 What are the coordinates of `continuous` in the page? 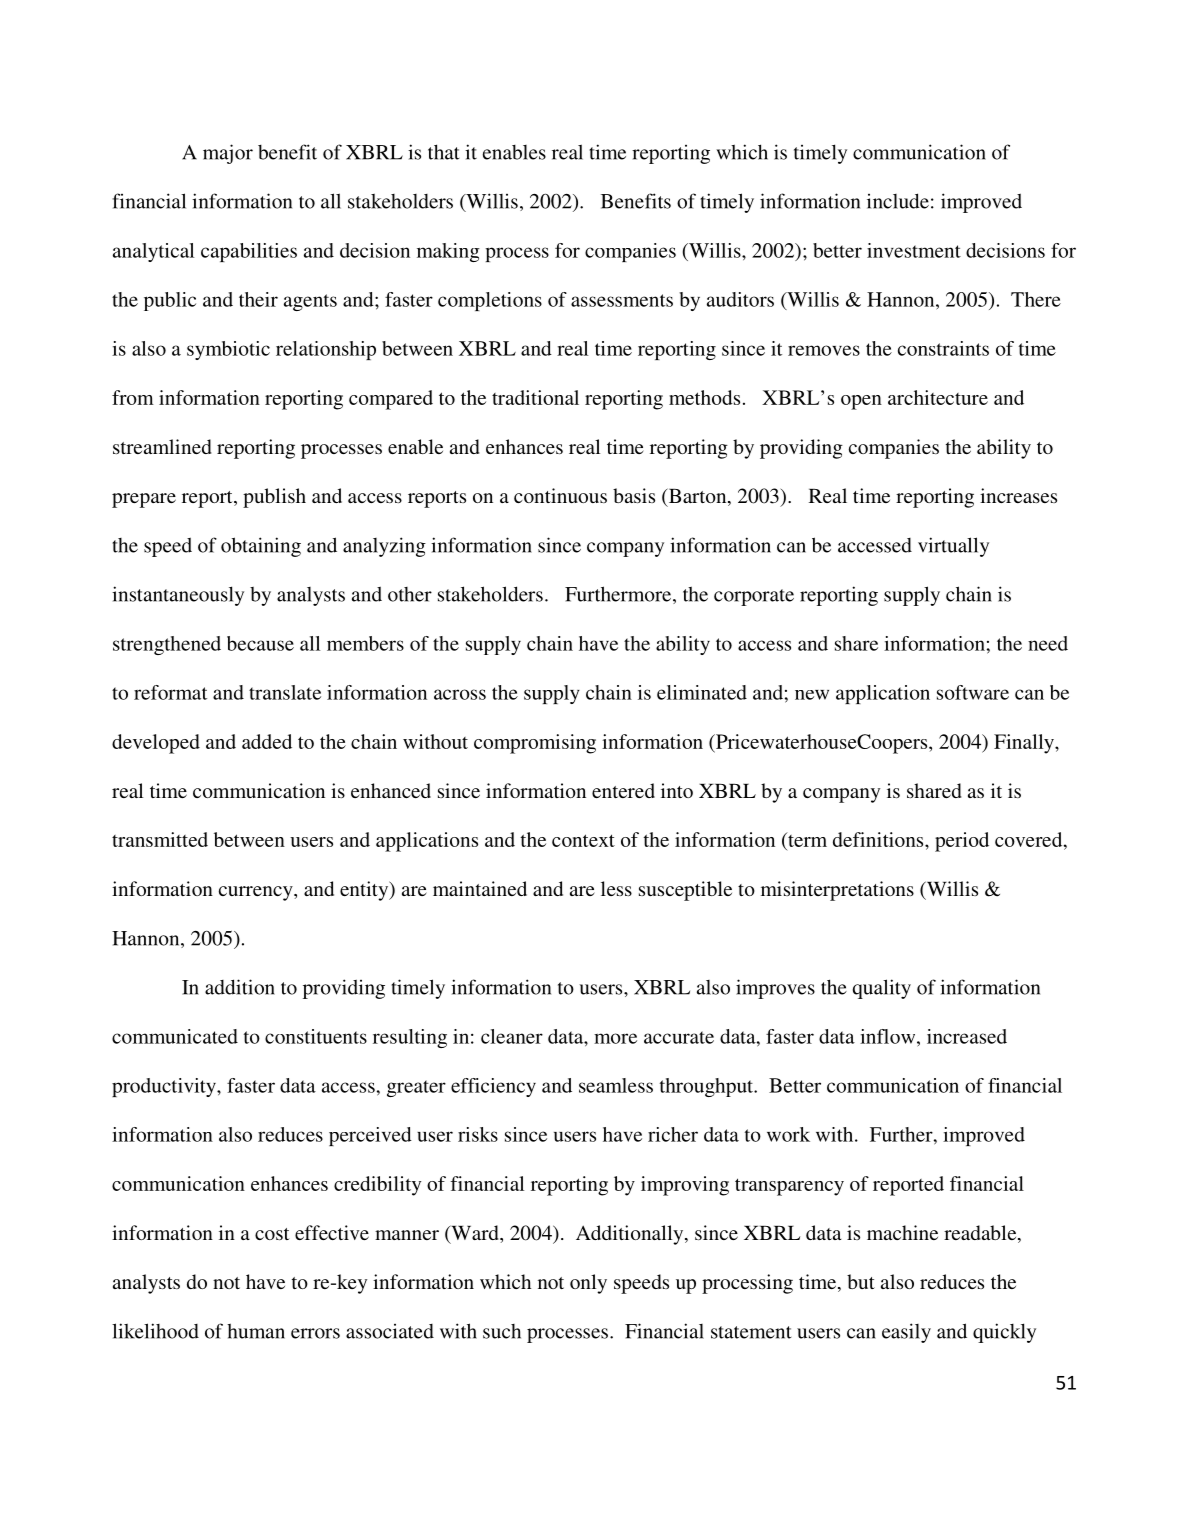 It's located at (560, 495).
